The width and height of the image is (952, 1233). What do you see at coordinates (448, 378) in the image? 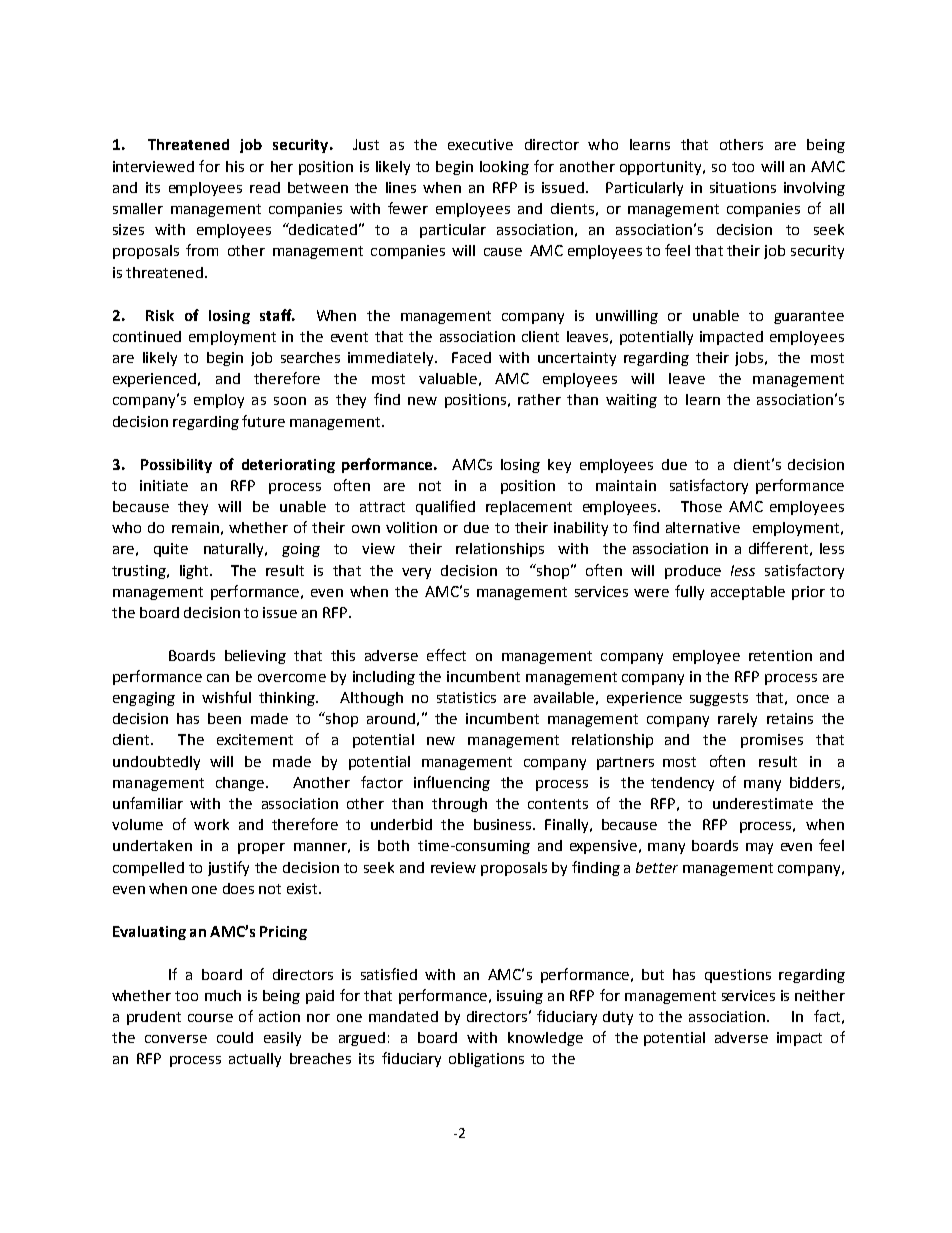
I see `valuable` at bounding box center [448, 378].
